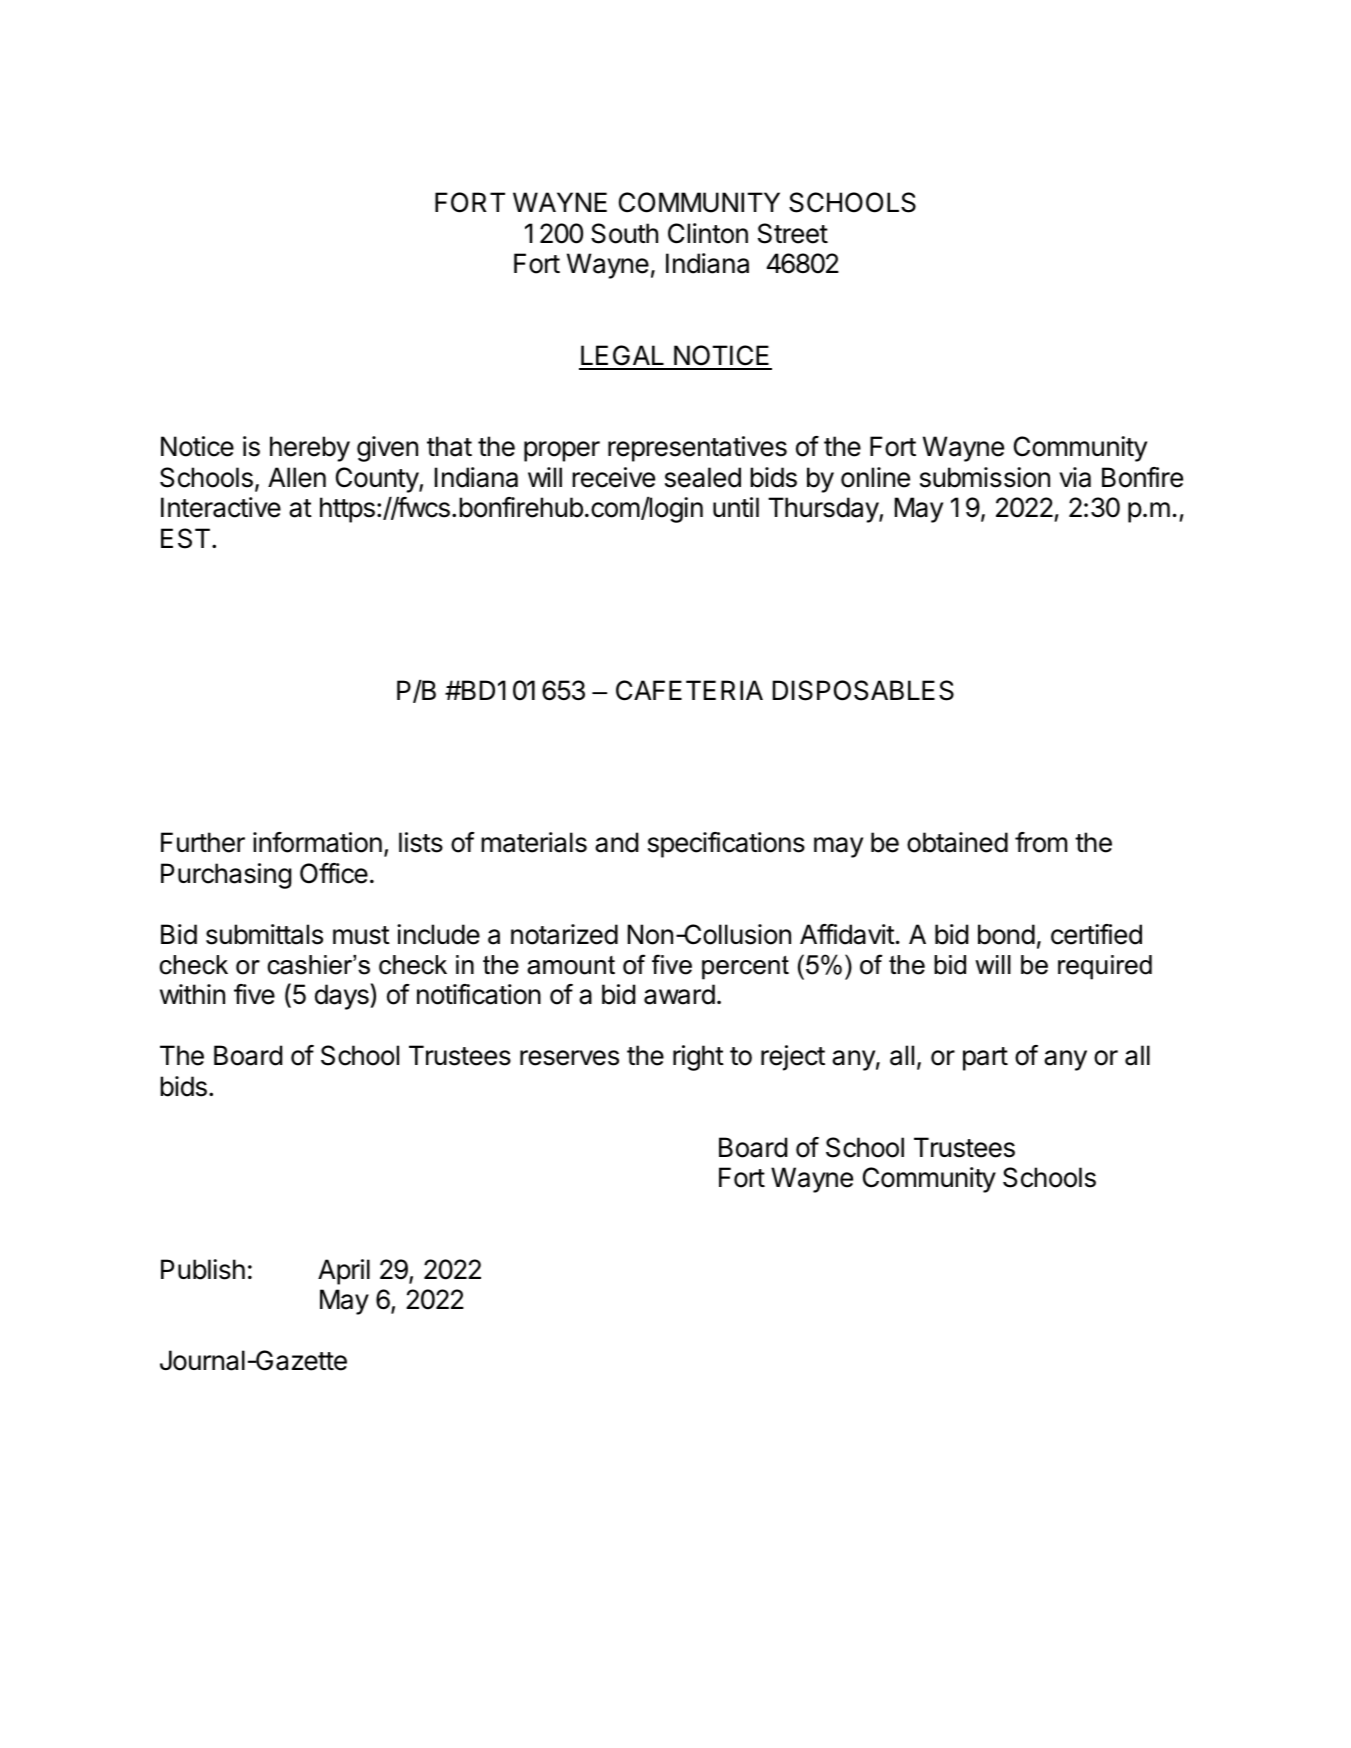  Describe the element at coordinates (689, 690) in the document. I see `CAFETERIA` at that location.
